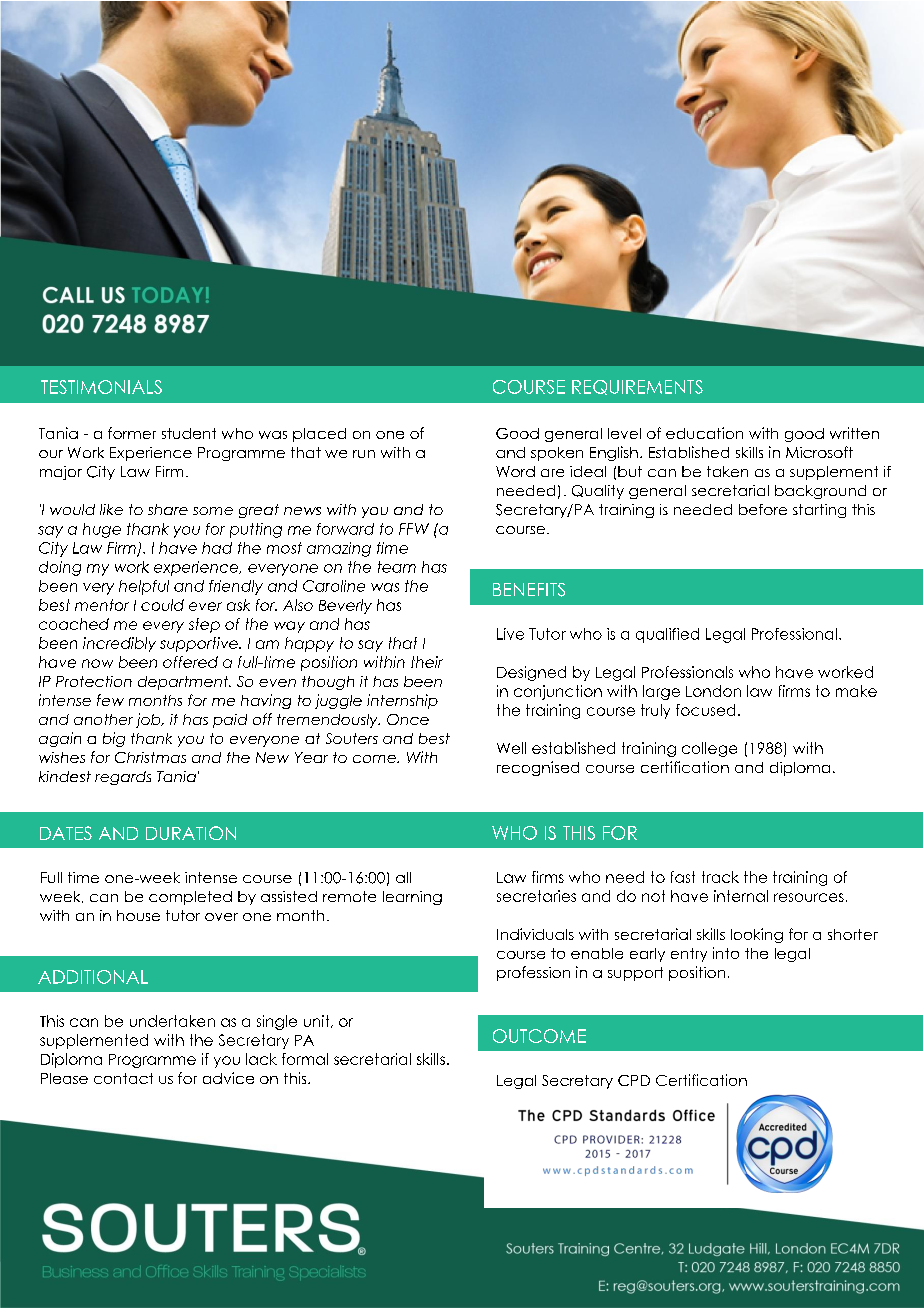  I want to click on before, so click(763, 509).
